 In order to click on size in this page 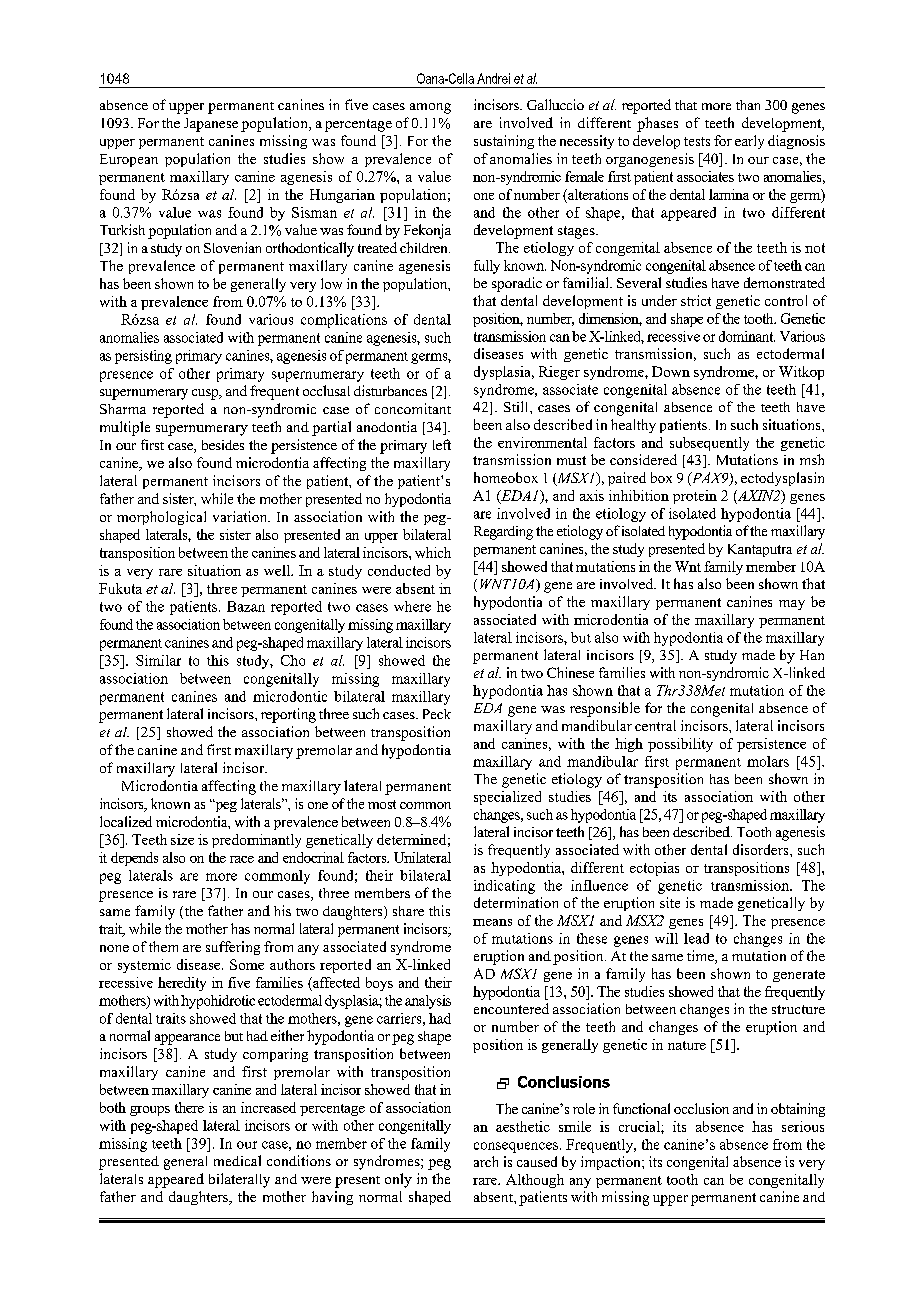, I will do `click(182, 839)`.
